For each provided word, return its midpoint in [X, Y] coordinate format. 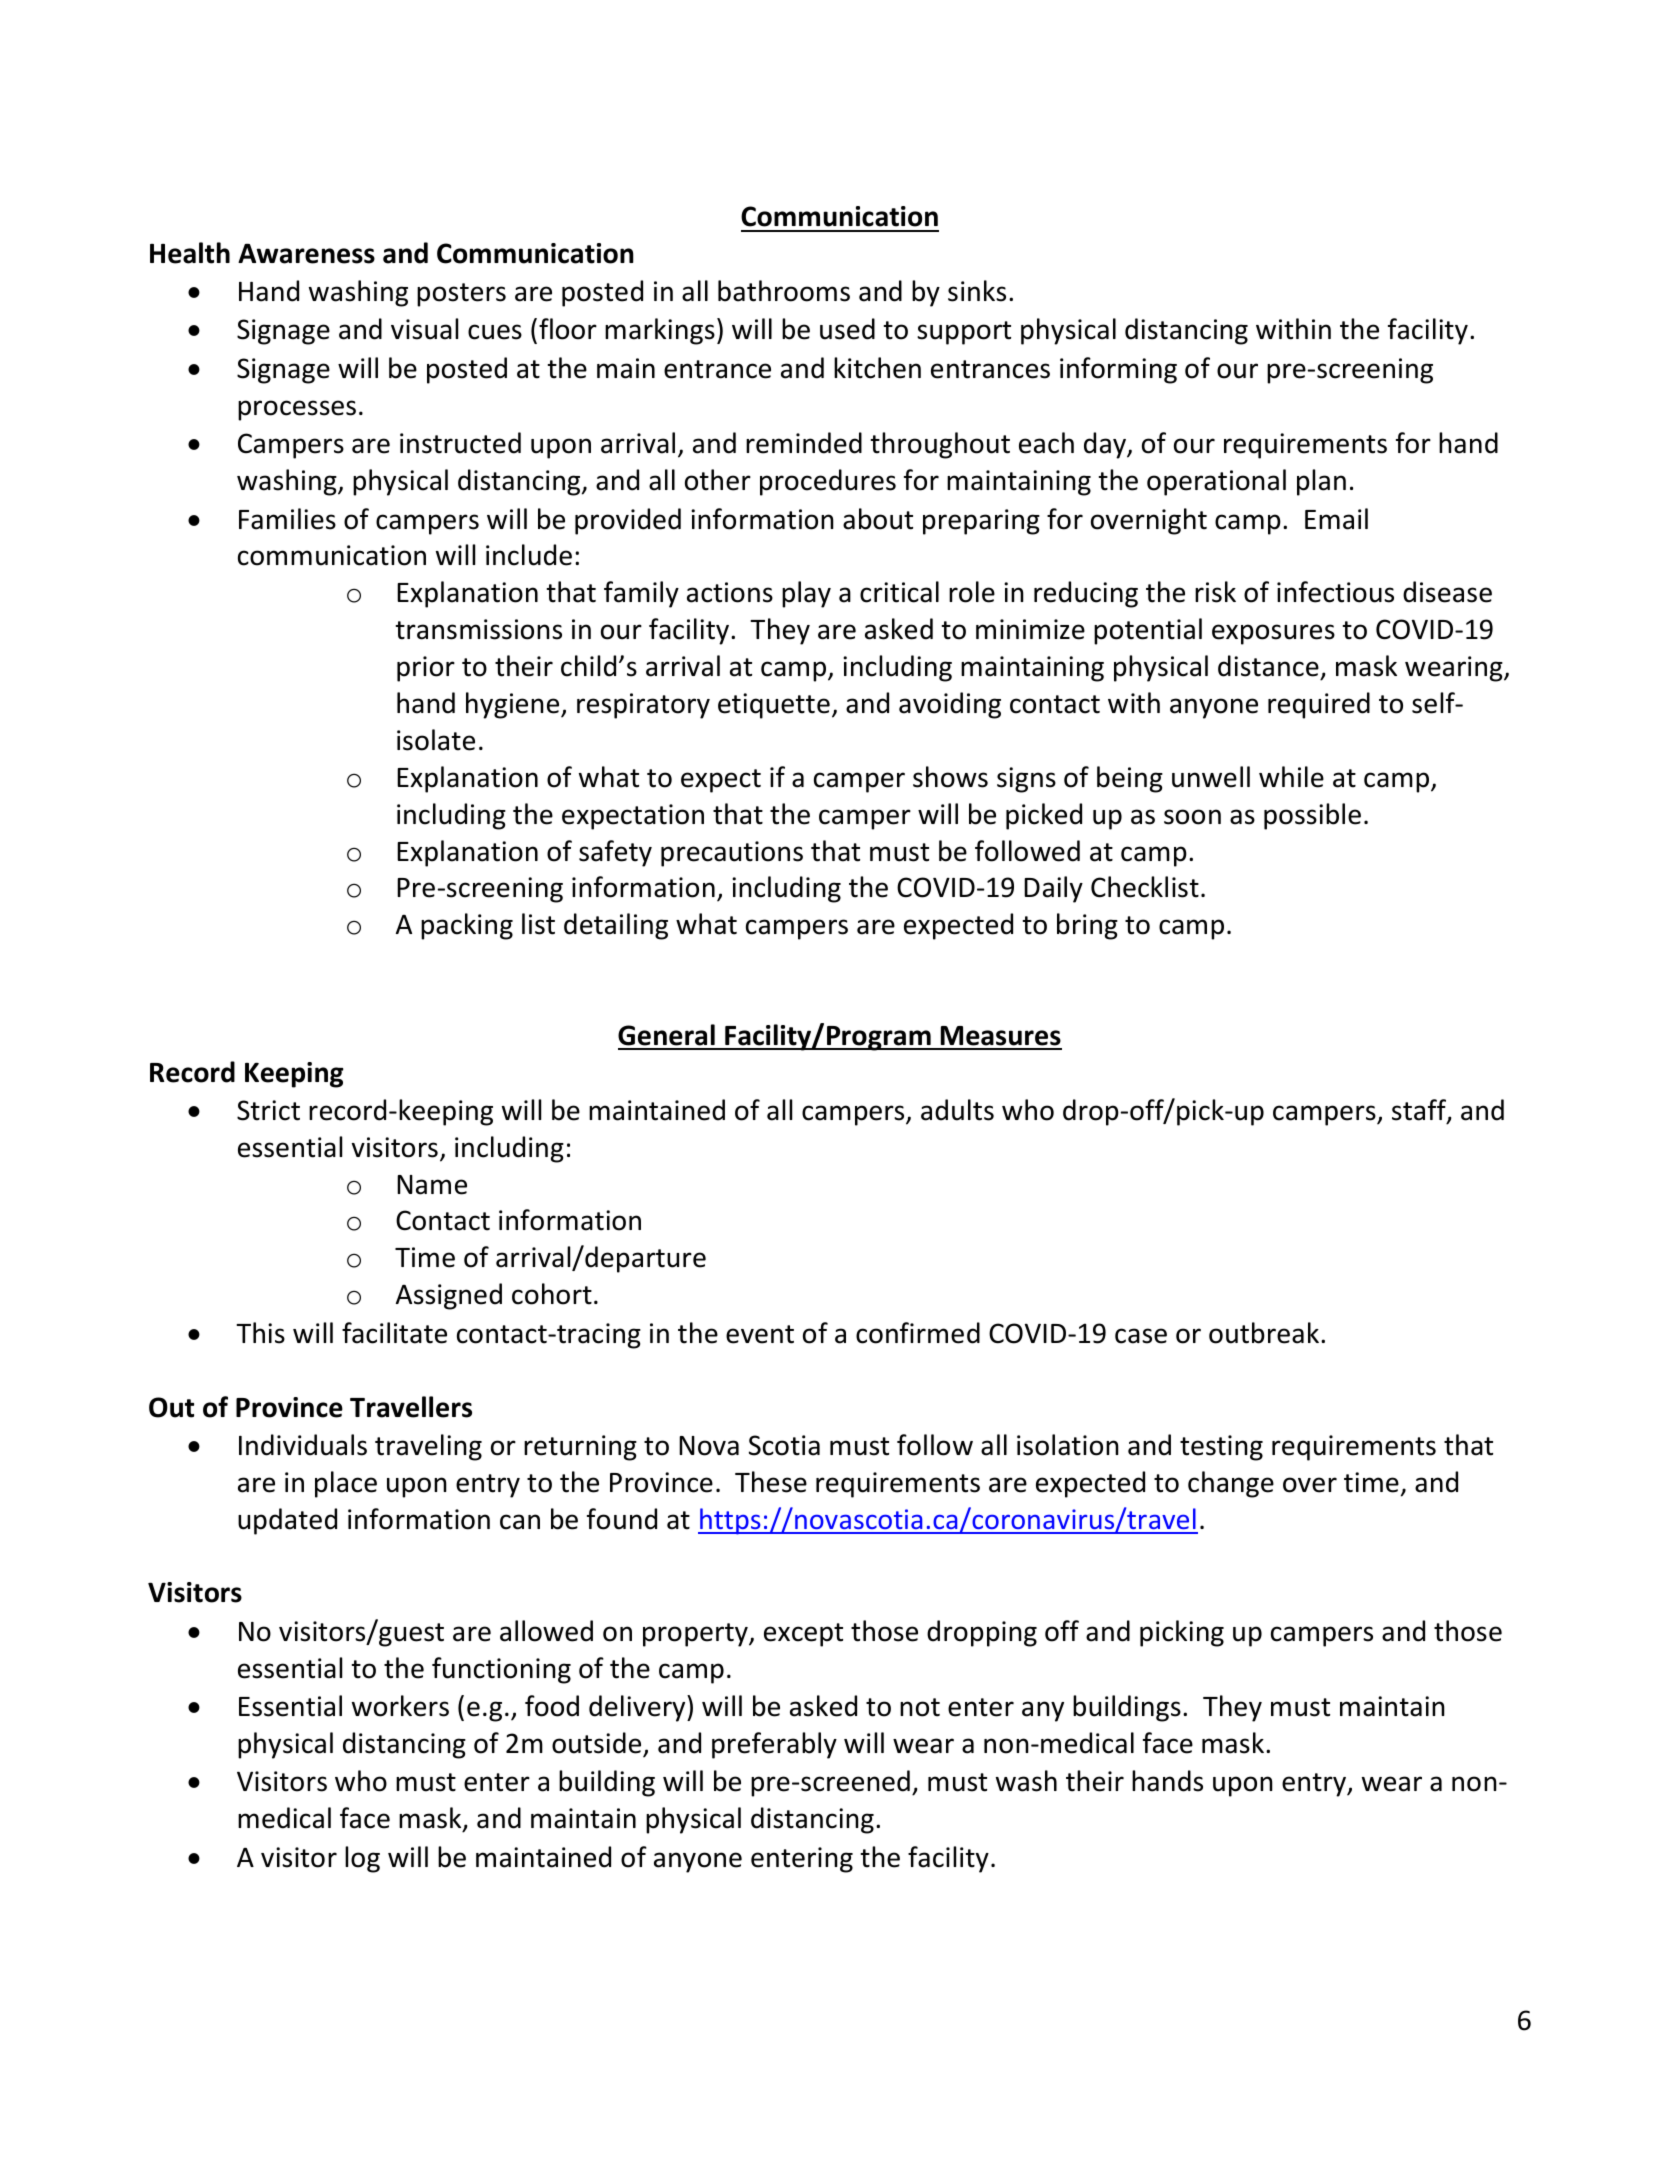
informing [1118, 370]
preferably [774, 1745]
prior [426, 669]
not [920, 1707]
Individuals [303, 1445]
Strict [268, 1110]
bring [1087, 926]
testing [1221, 1448]
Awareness [306, 253]
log [362, 1859]
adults [957, 1110]
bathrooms [784, 291]
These [771, 1482]
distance [1268, 666]
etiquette [774, 706]
